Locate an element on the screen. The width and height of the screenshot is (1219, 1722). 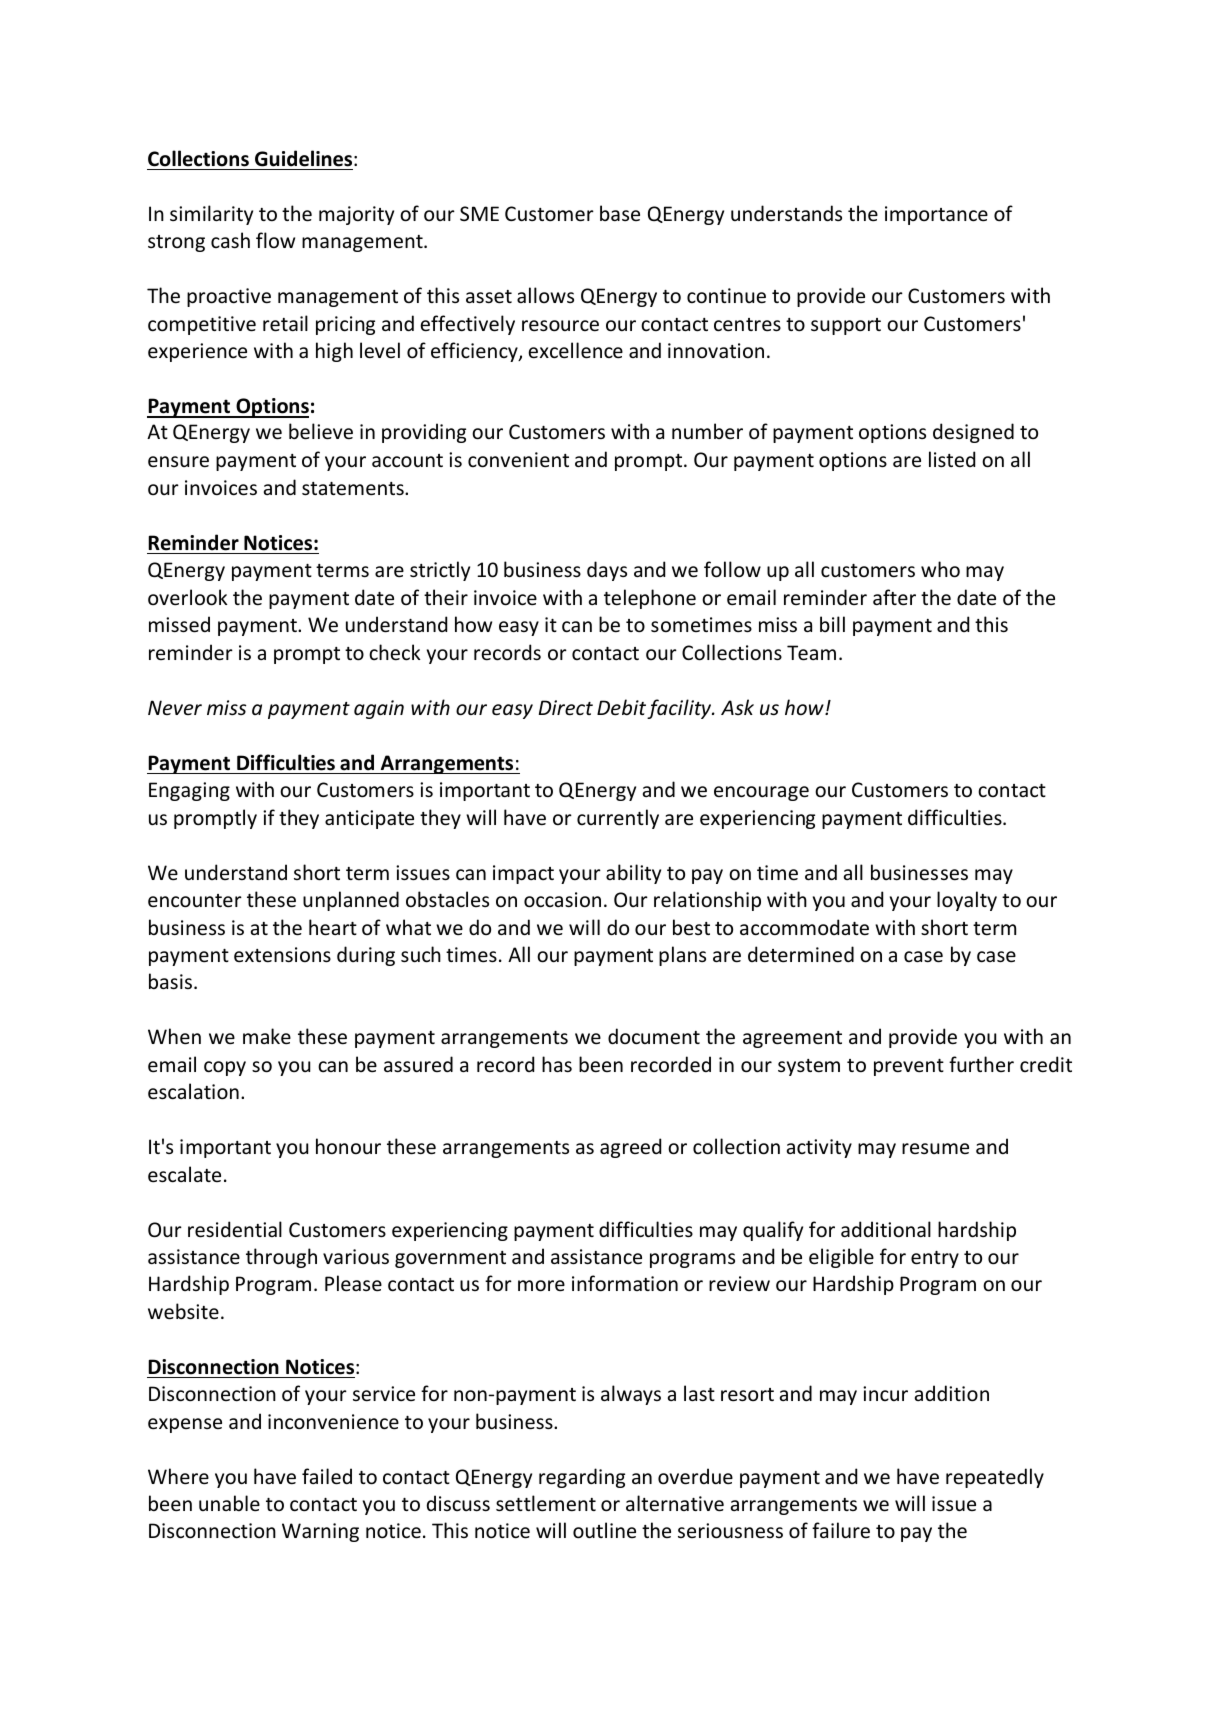
Engaging is located at coordinates (189, 791).
